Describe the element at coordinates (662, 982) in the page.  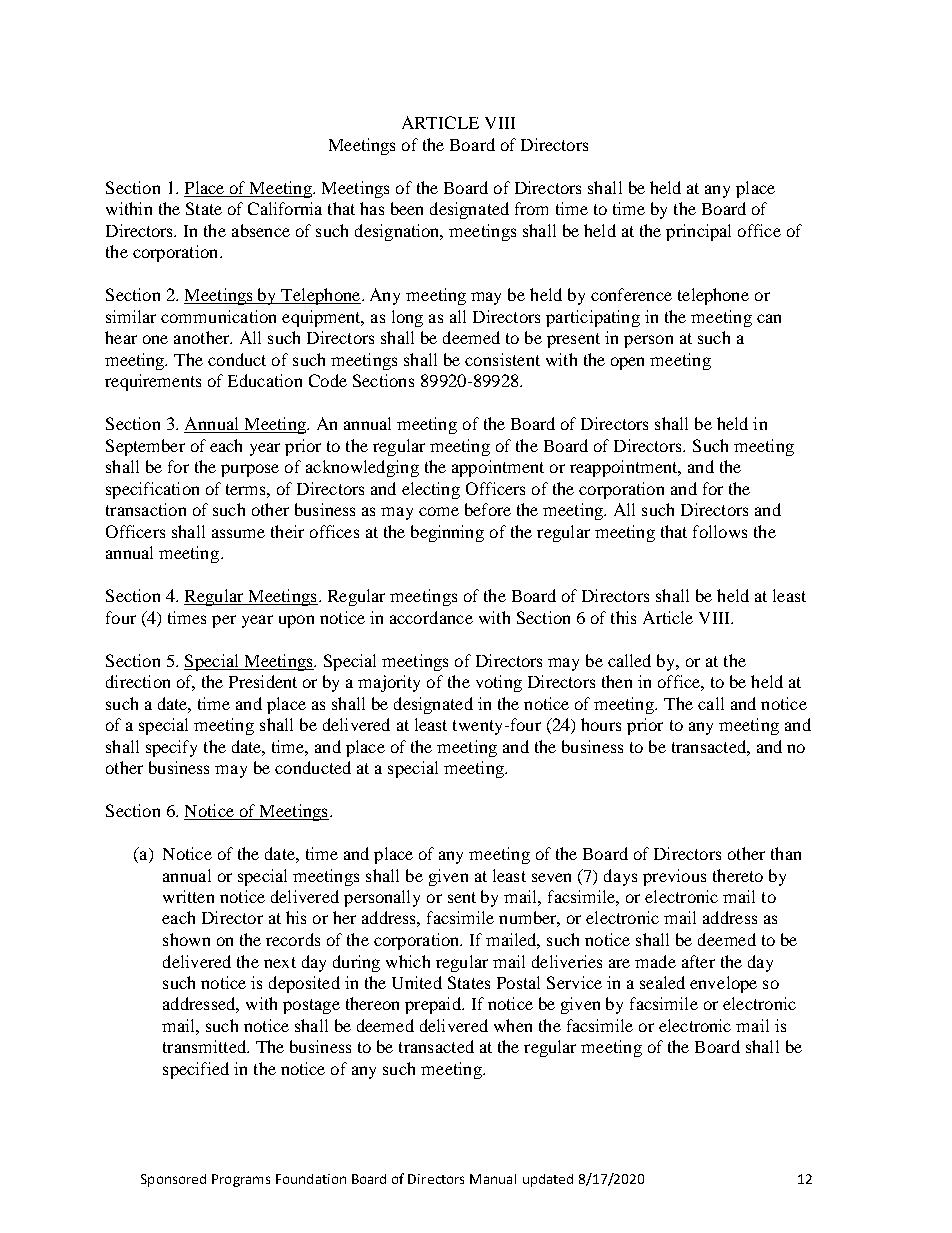
I see `sealed` at that location.
